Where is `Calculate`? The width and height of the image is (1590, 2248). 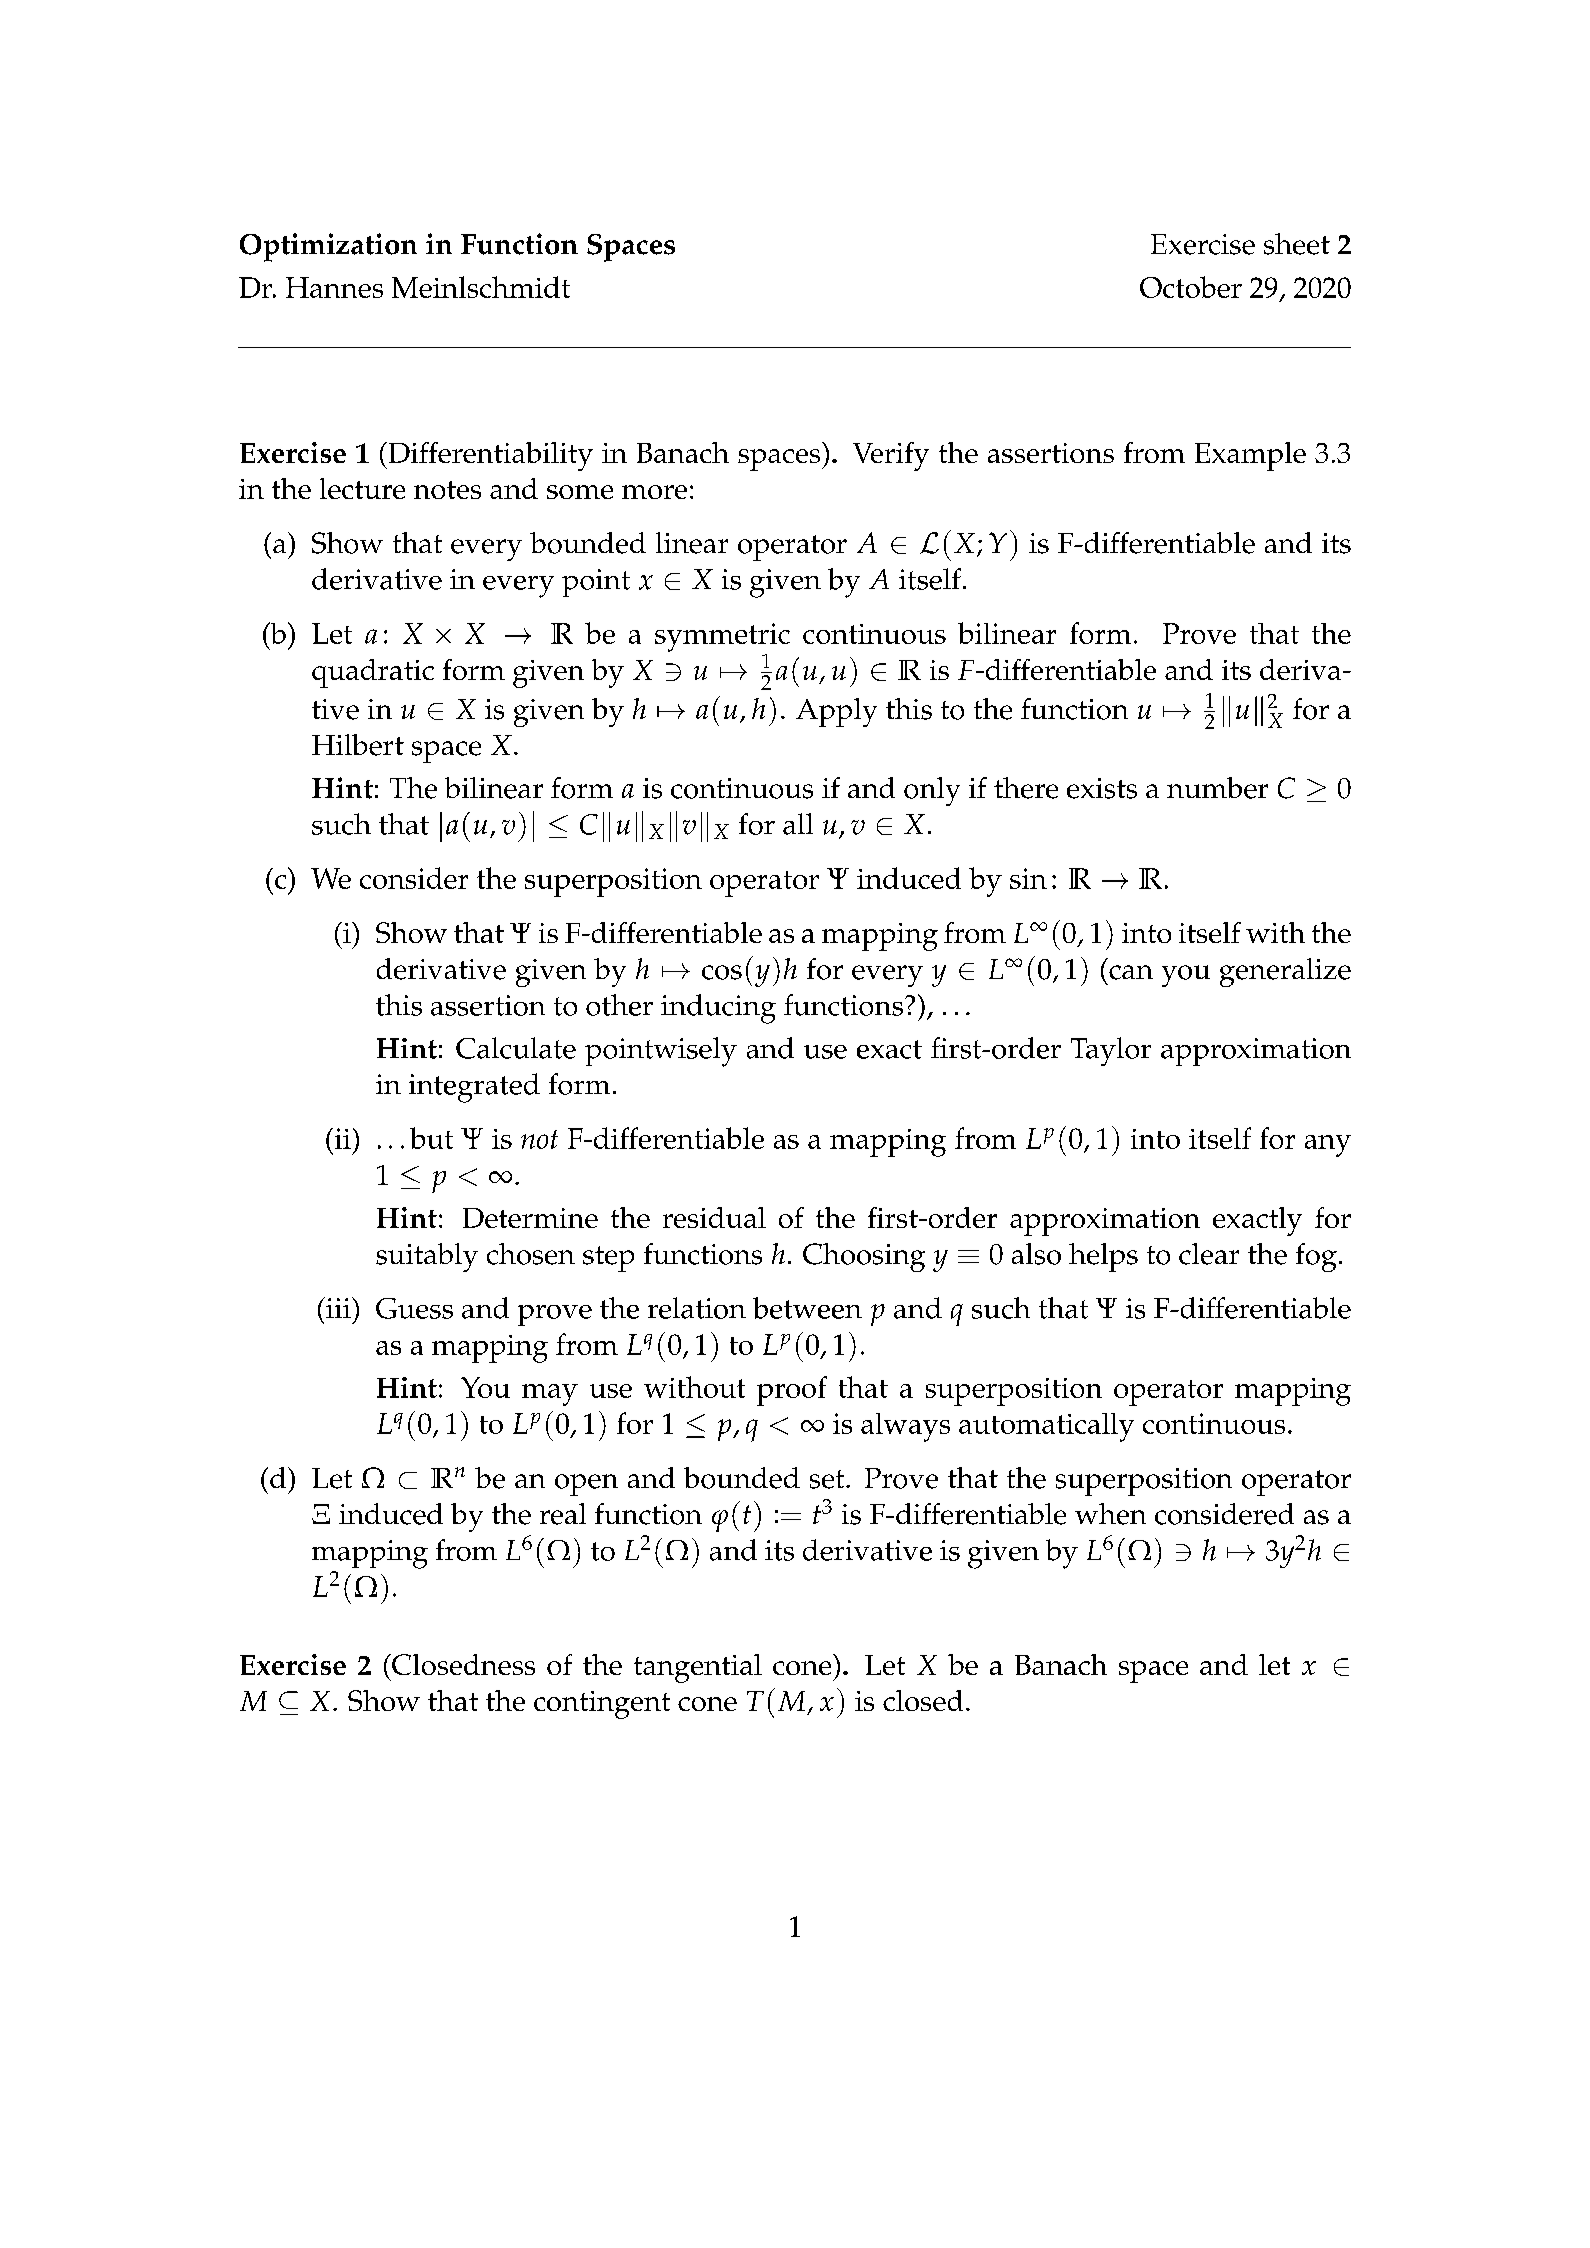
Calculate is located at coordinates (516, 1048).
